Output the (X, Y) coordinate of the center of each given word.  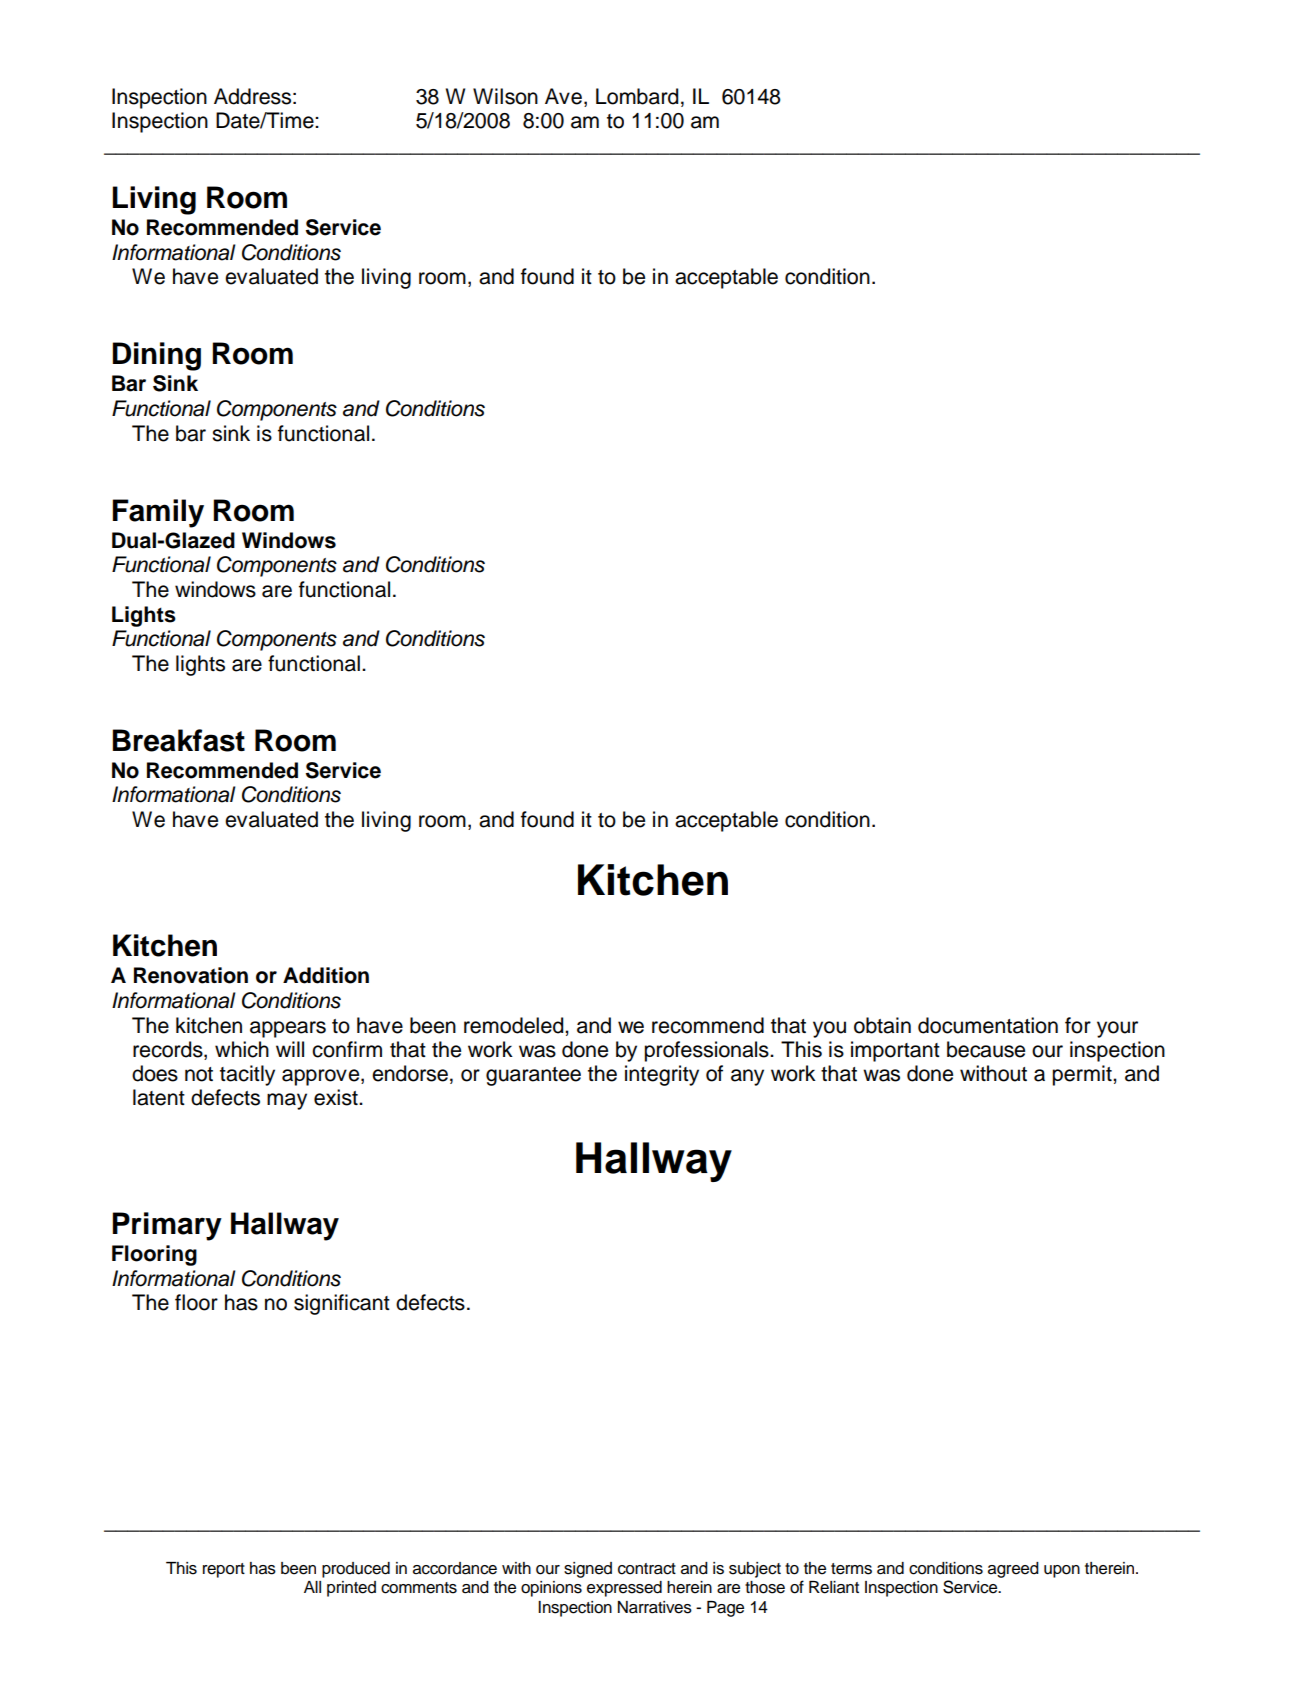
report (224, 1570)
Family (158, 513)
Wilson (505, 96)
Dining (156, 356)
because (986, 1049)
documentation (988, 1025)
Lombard (637, 96)
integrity (662, 1075)
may (287, 1101)
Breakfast (178, 740)
